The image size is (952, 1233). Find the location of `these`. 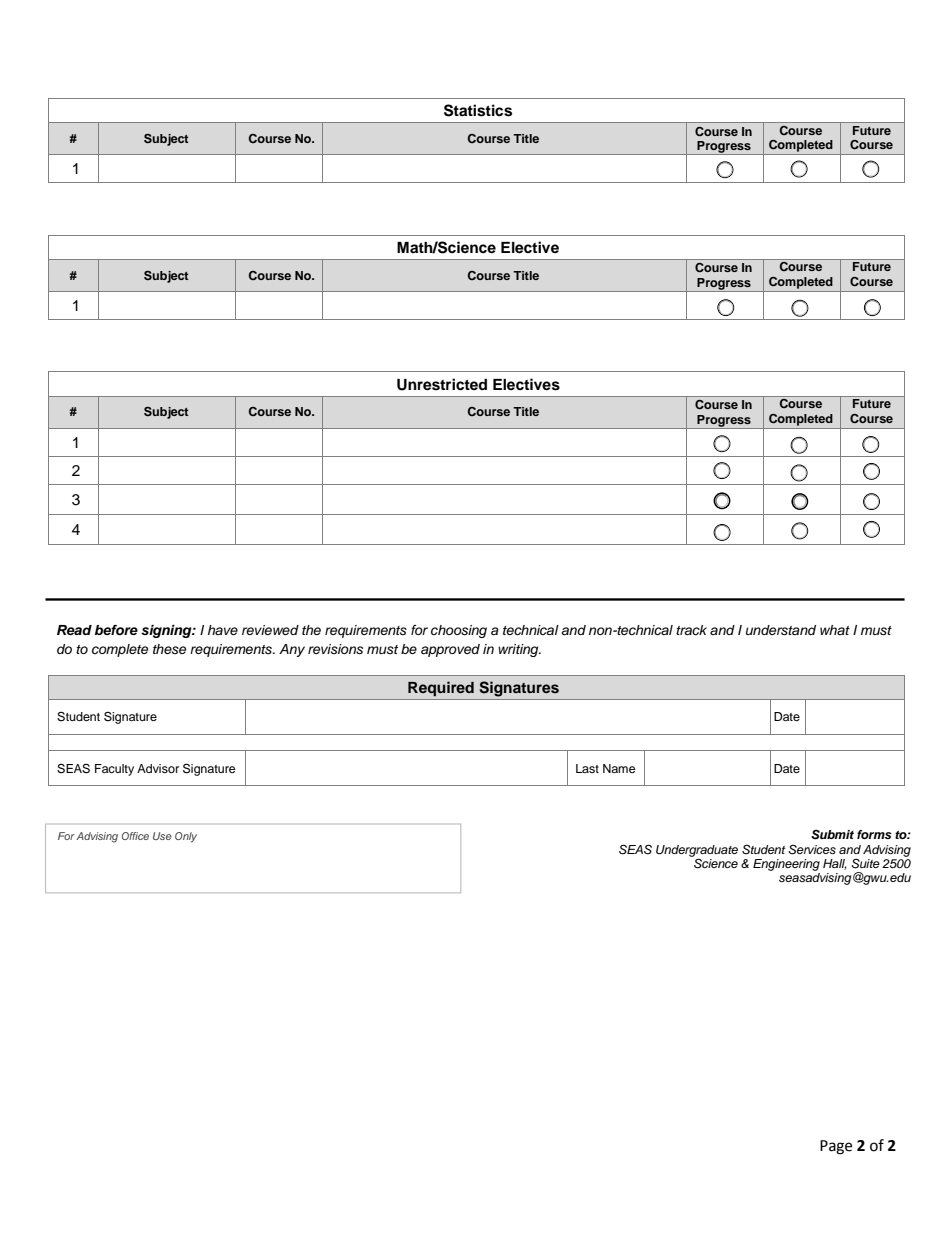

these is located at coordinates (170, 649).
